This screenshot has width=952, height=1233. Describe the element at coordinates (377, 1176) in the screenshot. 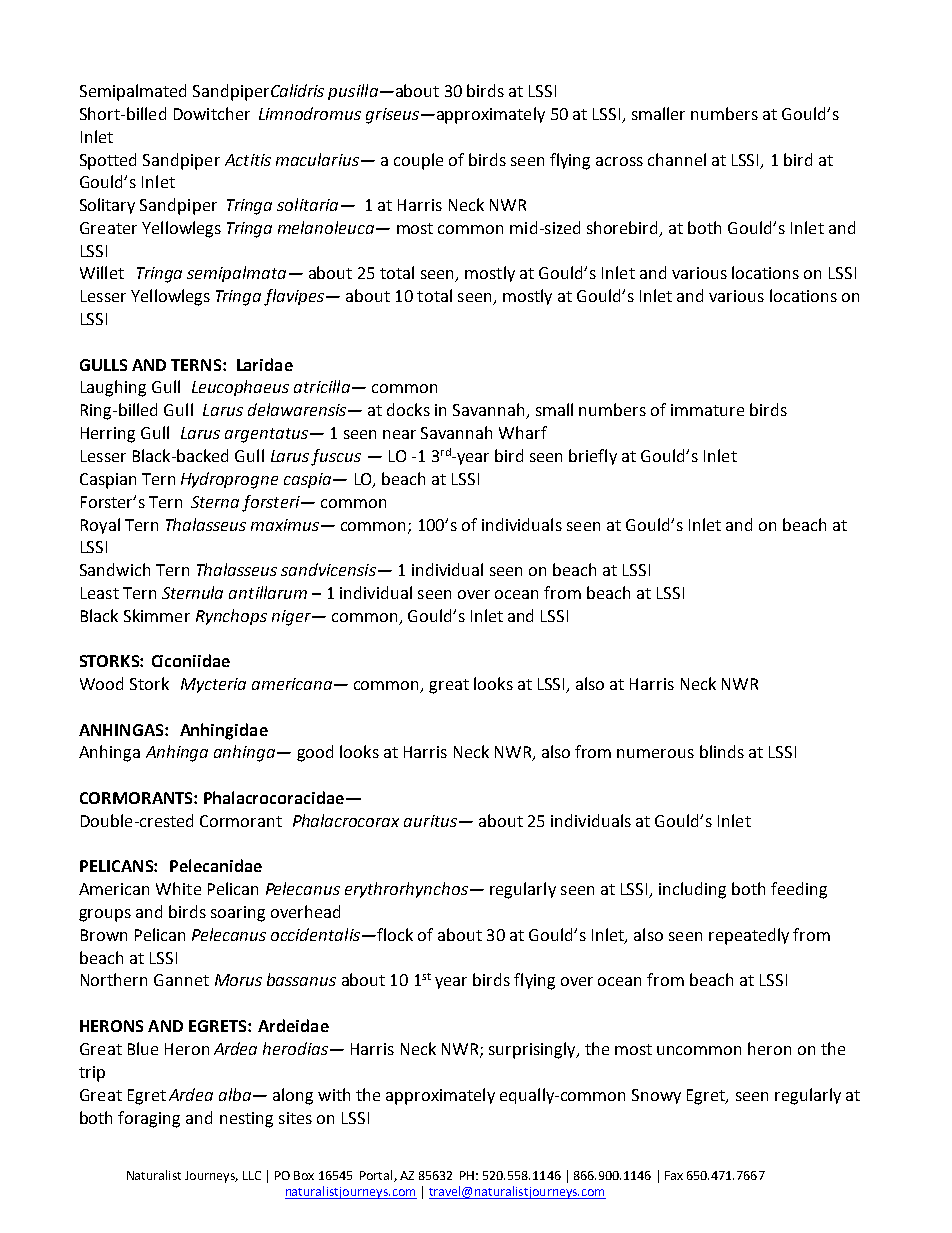

I see `Portal` at that location.
